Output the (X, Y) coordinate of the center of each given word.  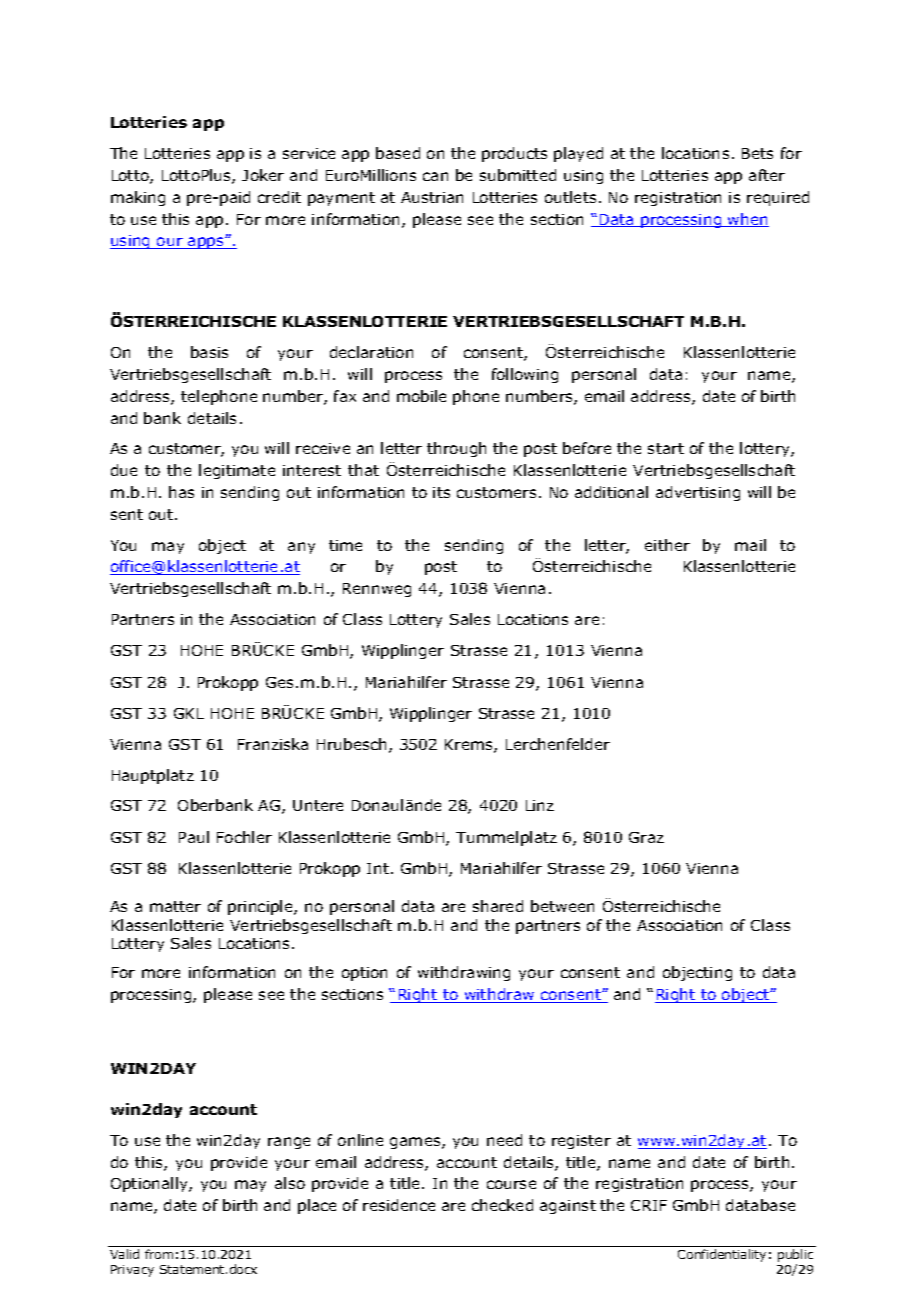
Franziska (273, 744)
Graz (646, 837)
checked (502, 1205)
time (345, 545)
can (435, 176)
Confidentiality (722, 1255)
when (747, 220)
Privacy (132, 1271)
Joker (263, 175)
